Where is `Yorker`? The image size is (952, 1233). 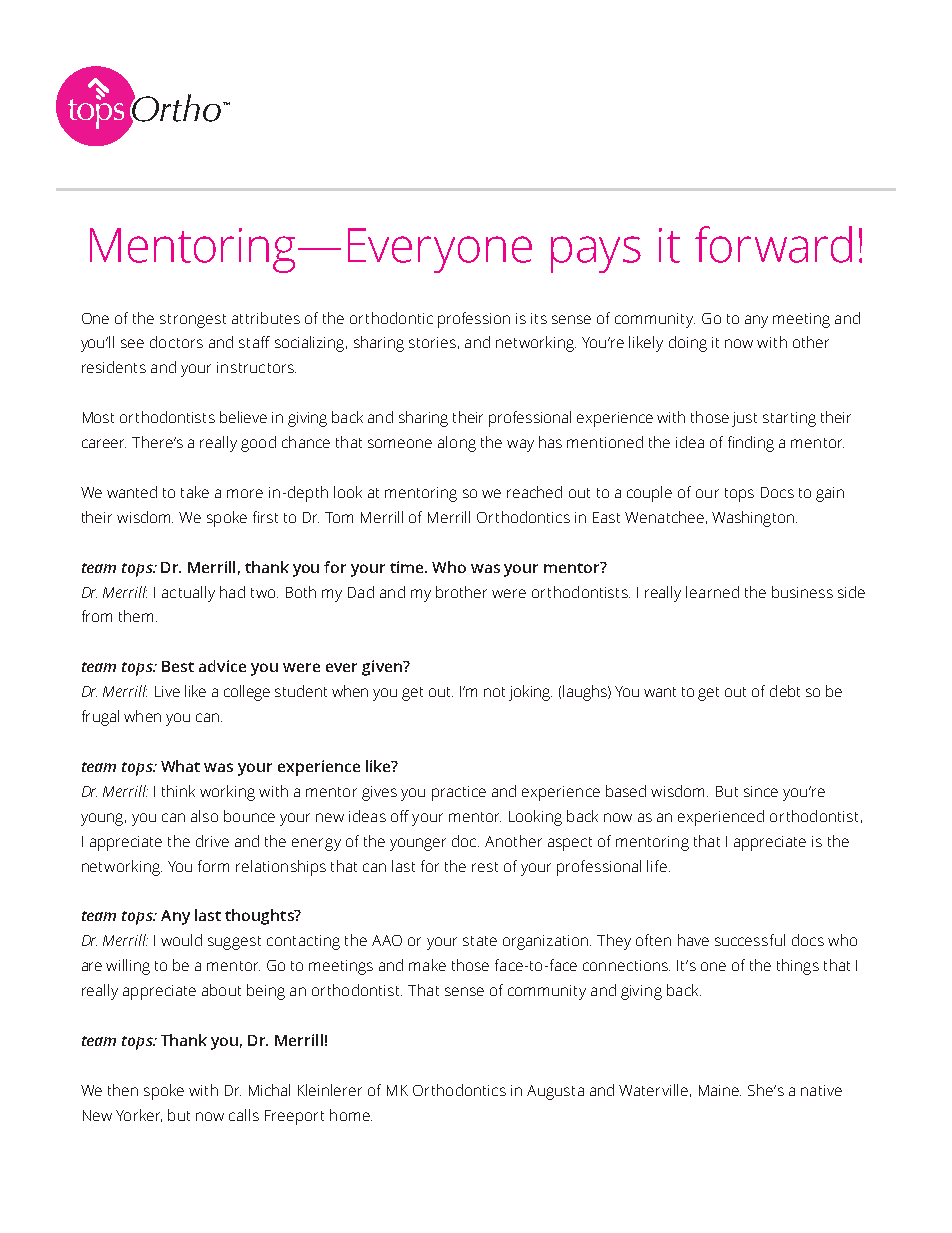
Yorker is located at coordinates (139, 1115).
